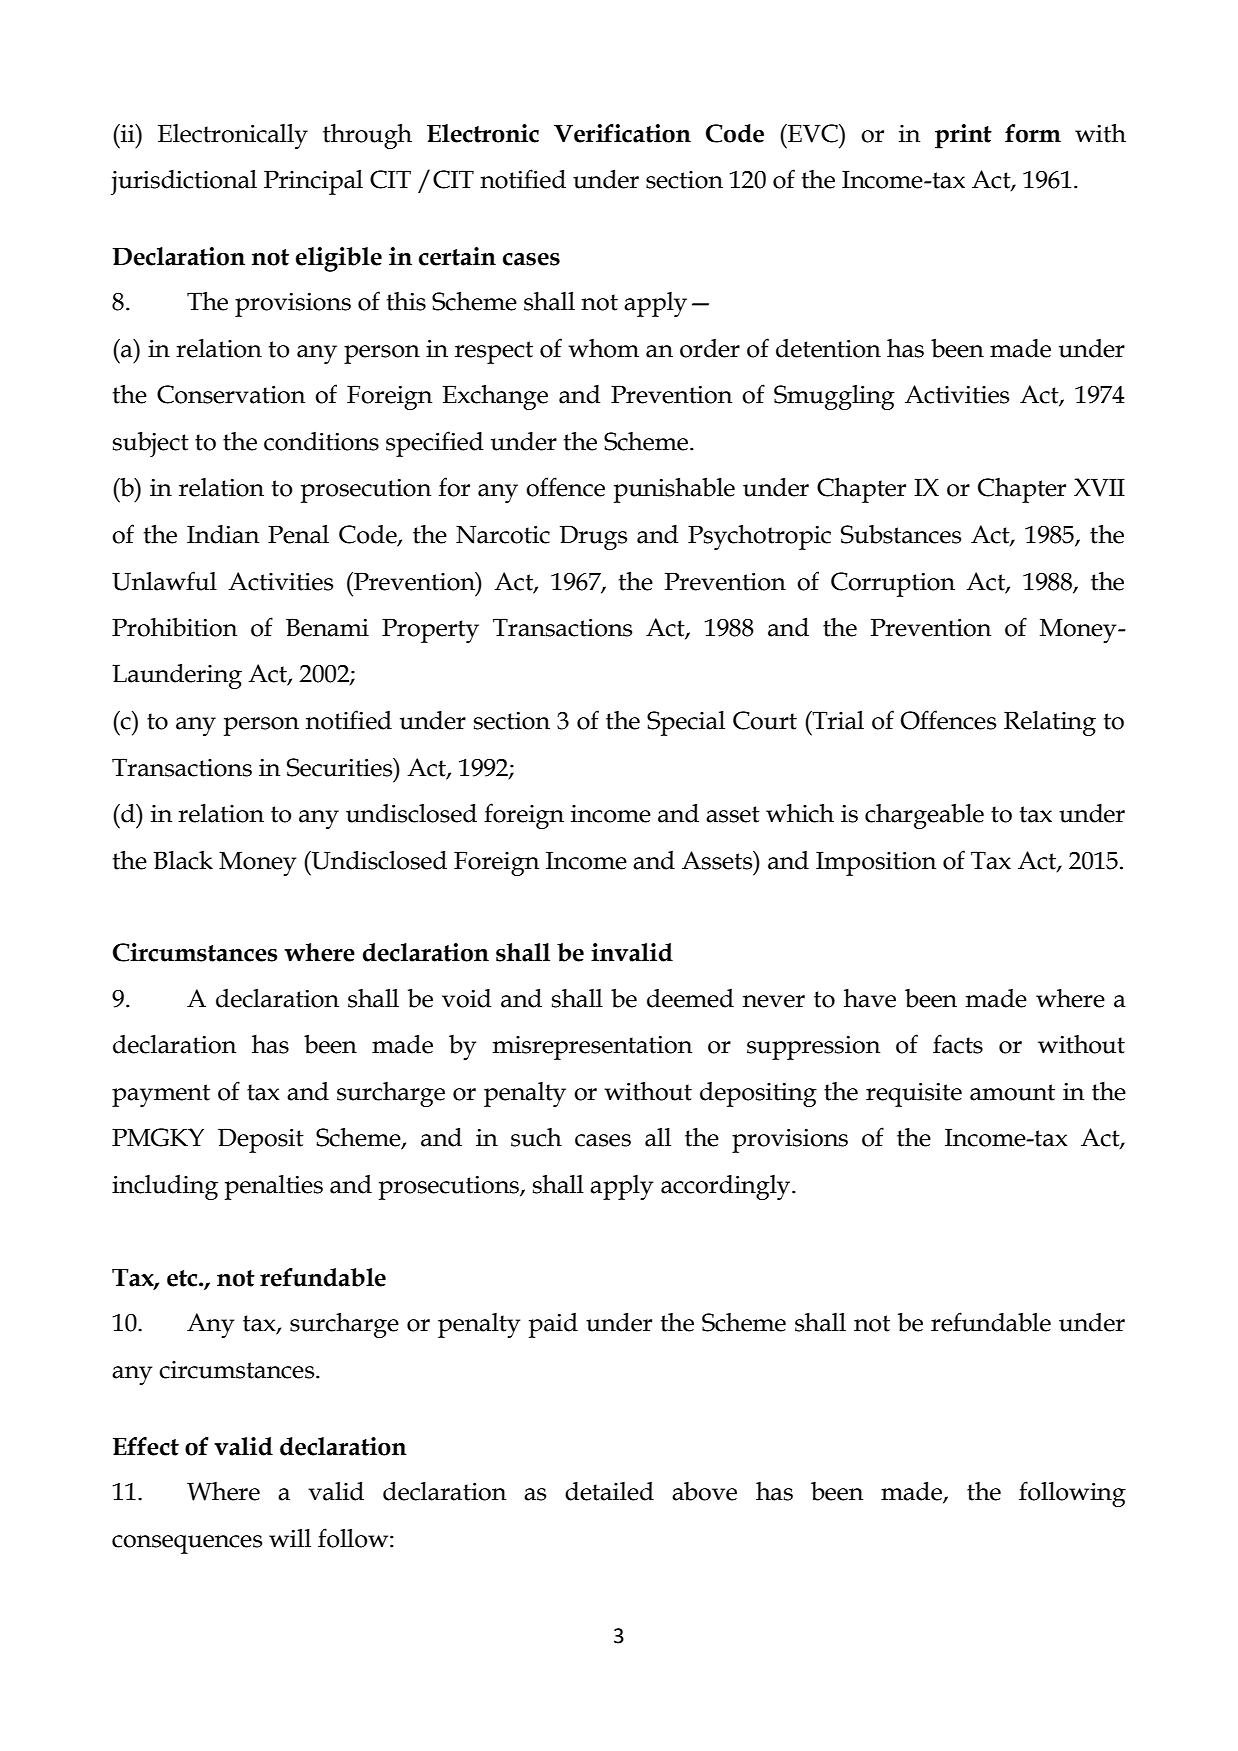 This image has height=1751, width=1238. Describe the element at coordinates (313, 182) in the image. I see `Principal` at that location.
